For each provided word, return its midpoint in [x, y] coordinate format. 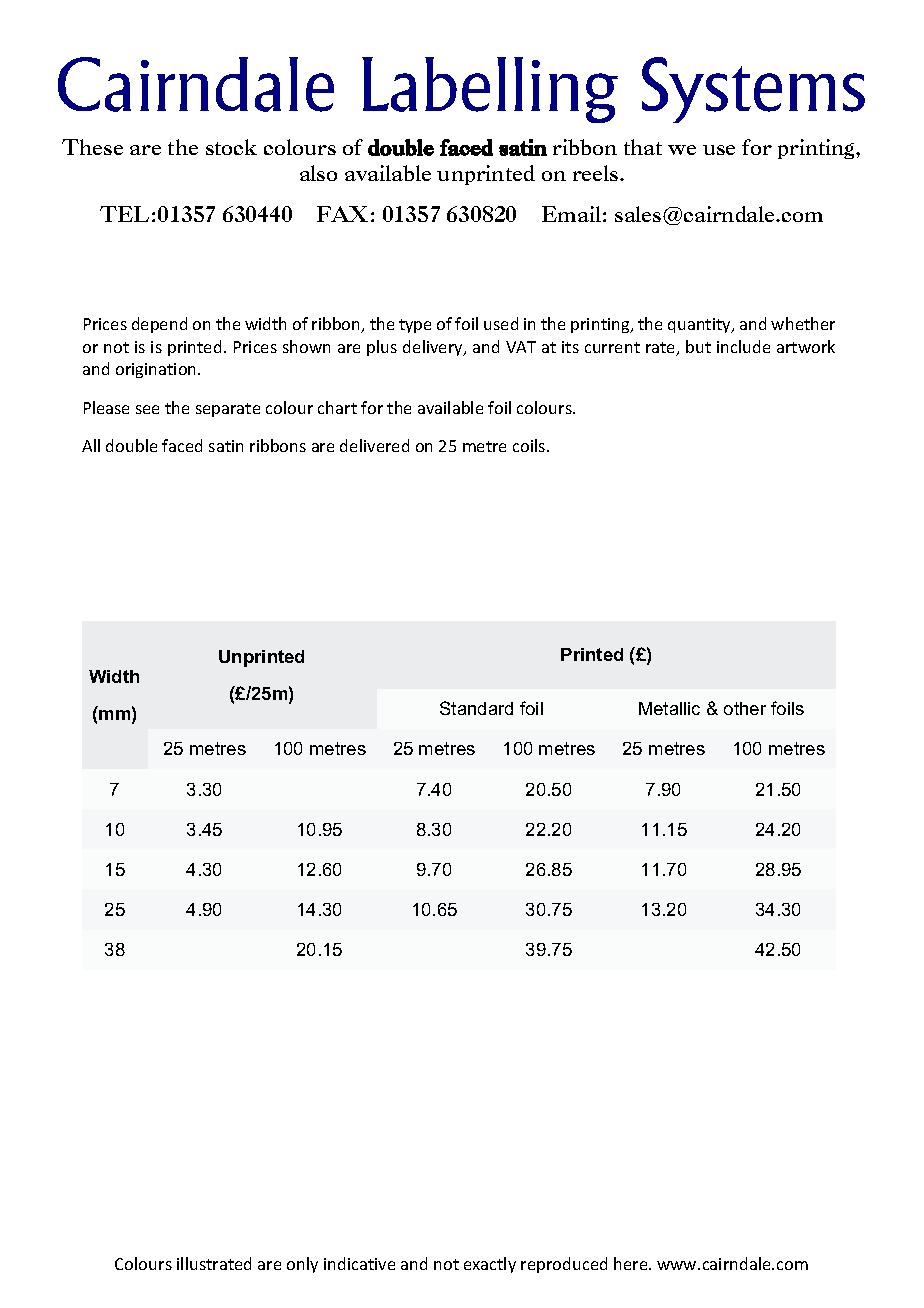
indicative [359, 1263]
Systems [753, 90]
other [745, 708]
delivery [434, 348]
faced [182, 445]
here [632, 1263]
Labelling [490, 90]
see [147, 409]
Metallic [669, 708]
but [698, 346]
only [302, 1265]
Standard [476, 708]
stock [231, 147]
